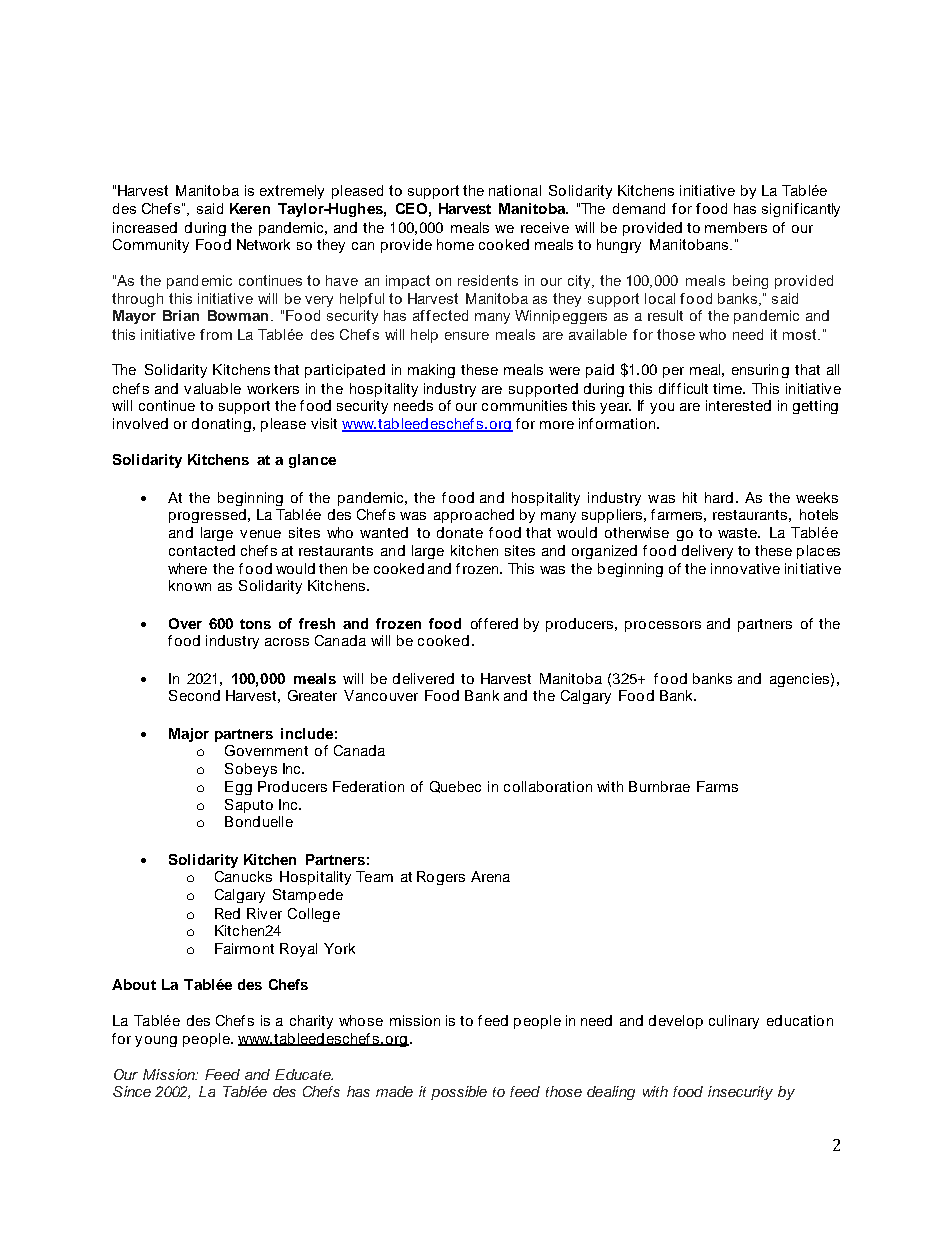 This page has width=952, height=1233. I want to click on young, so click(156, 1041).
